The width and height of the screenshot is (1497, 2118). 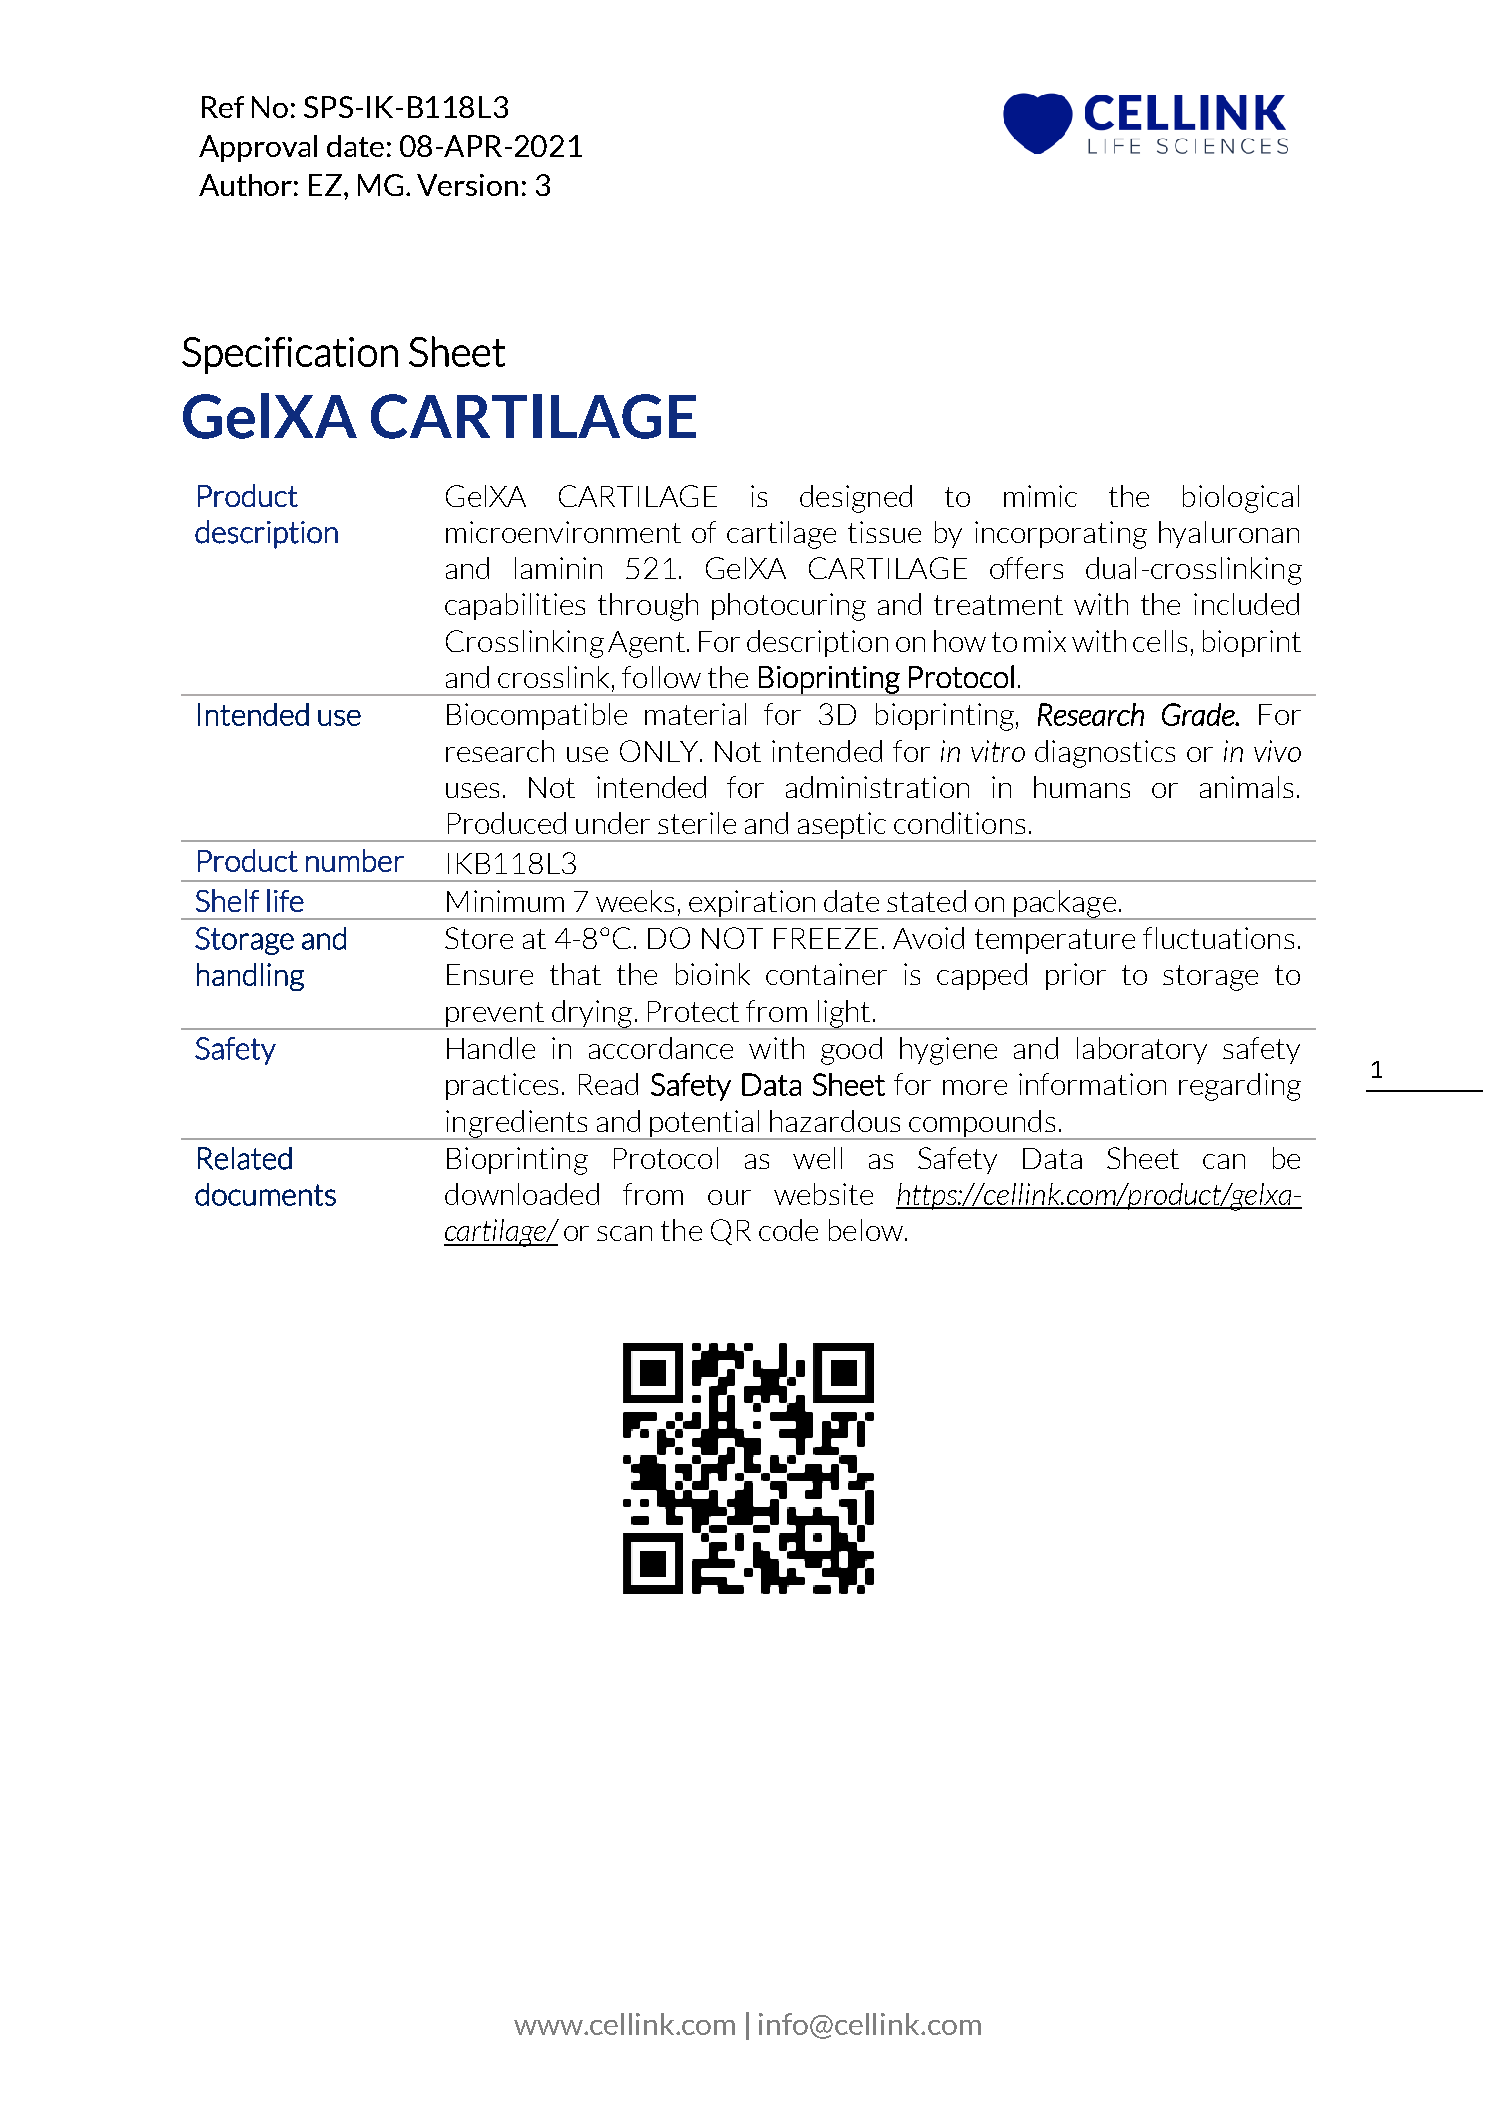 What do you see at coordinates (729, 1197) in the screenshot?
I see `our` at bounding box center [729, 1197].
